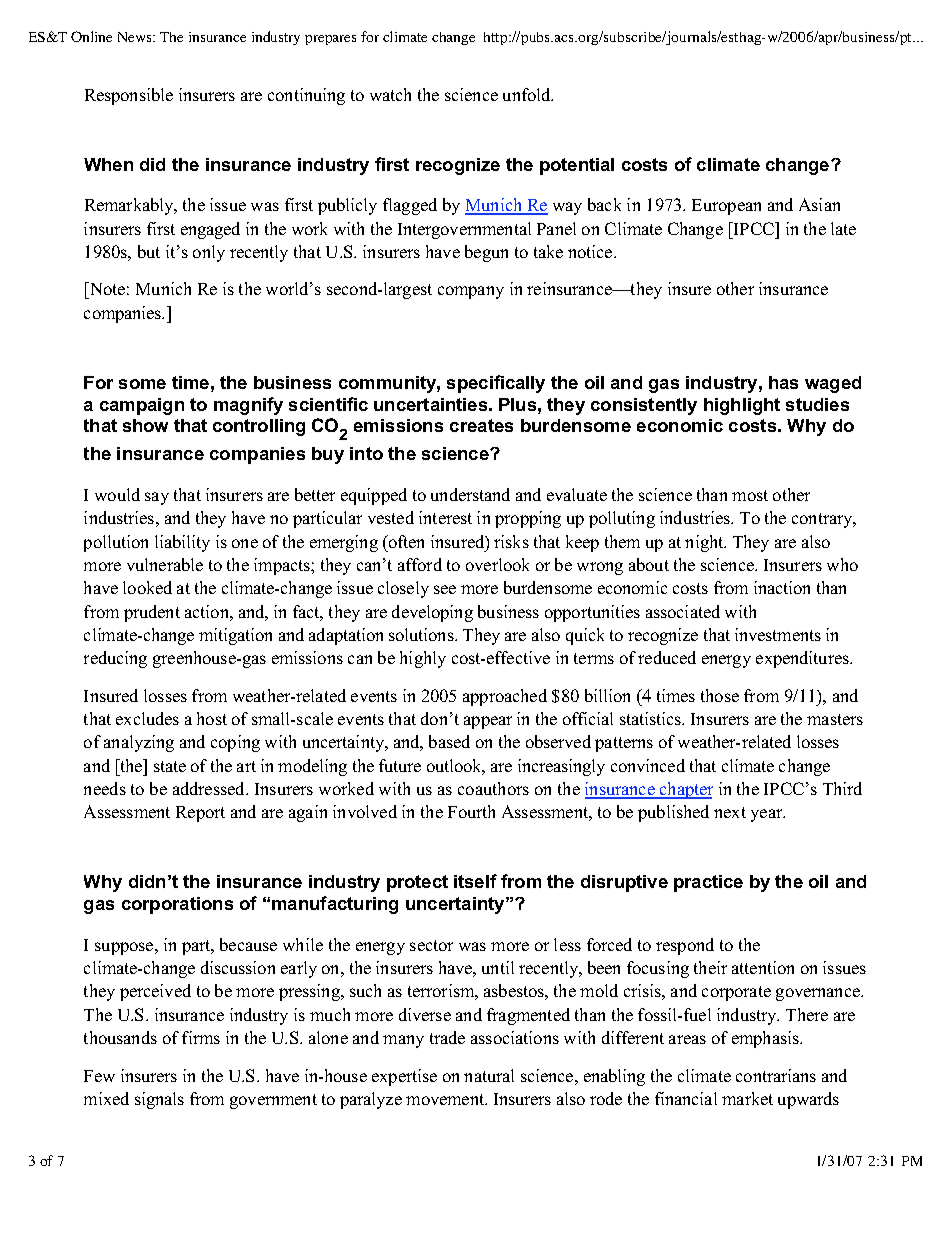 The width and height of the screenshot is (952, 1233). What do you see at coordinates (423, 659) in the screenshot?
I see `highly` at bounding box center [423, 659].
